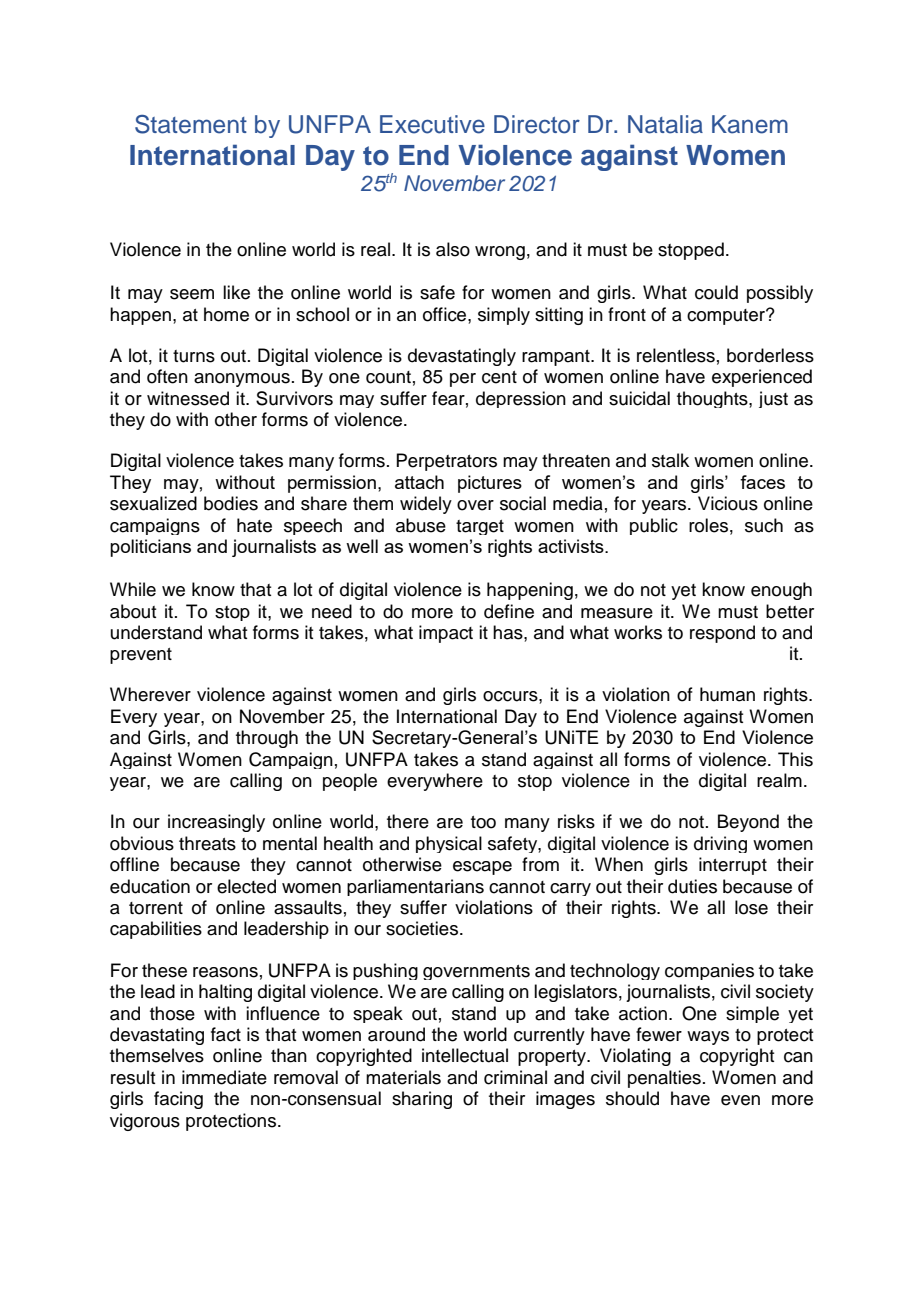  What do you see at coordinates (446, 634) in the screenshot?
I see `impact` at bounding box center [446, 634].
